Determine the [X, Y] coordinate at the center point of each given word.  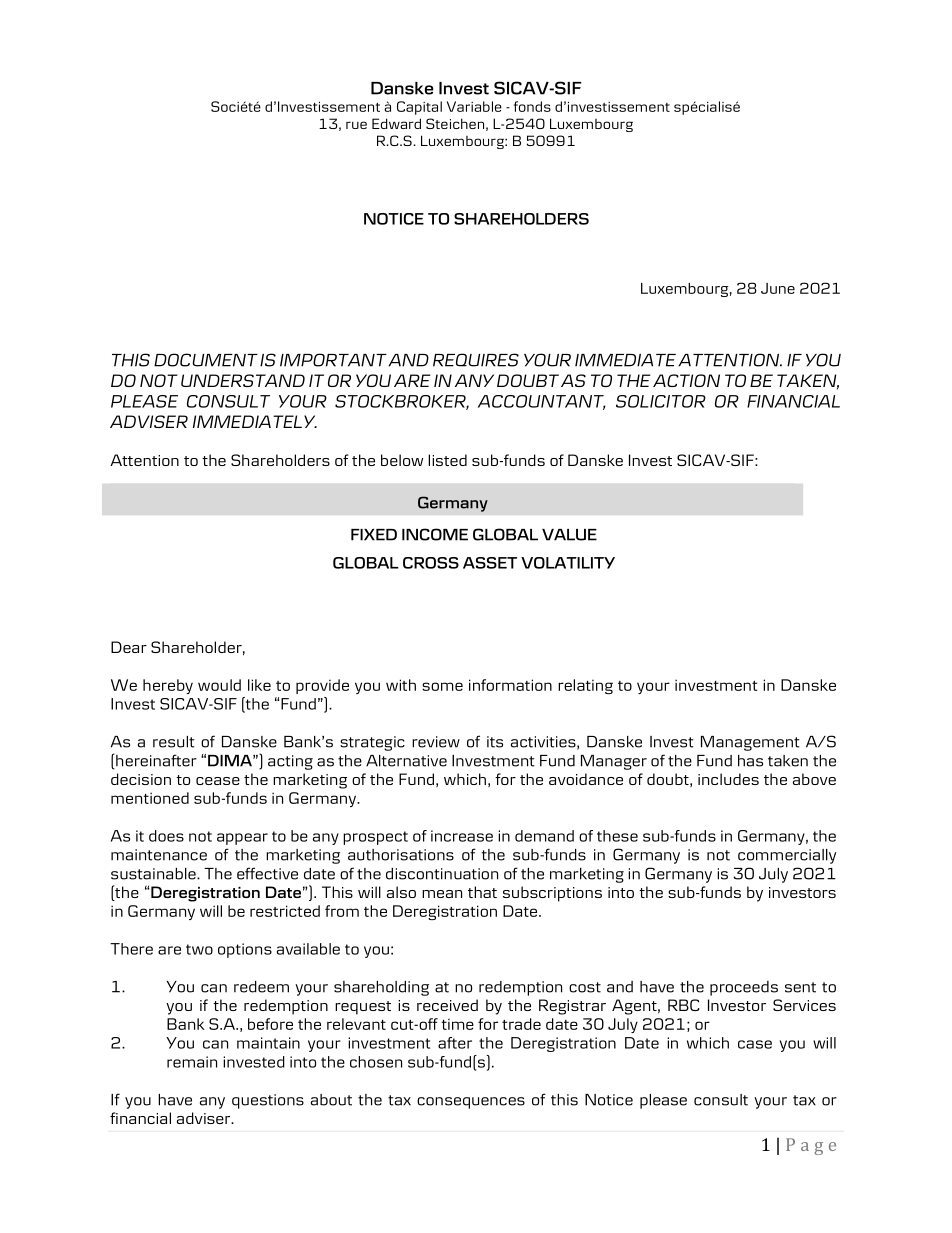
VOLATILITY [568, 563]
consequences [471, 1103]
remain [192, 1062]
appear [242, 839]
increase [462, 836]
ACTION [686, 380]
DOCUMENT [206, 360]
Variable [474, 106]
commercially [787, 856]
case [755, 1044]
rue [356, 125]
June [778, 288]
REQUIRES [476, 360]
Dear [129, 647]
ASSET [490, 563]
